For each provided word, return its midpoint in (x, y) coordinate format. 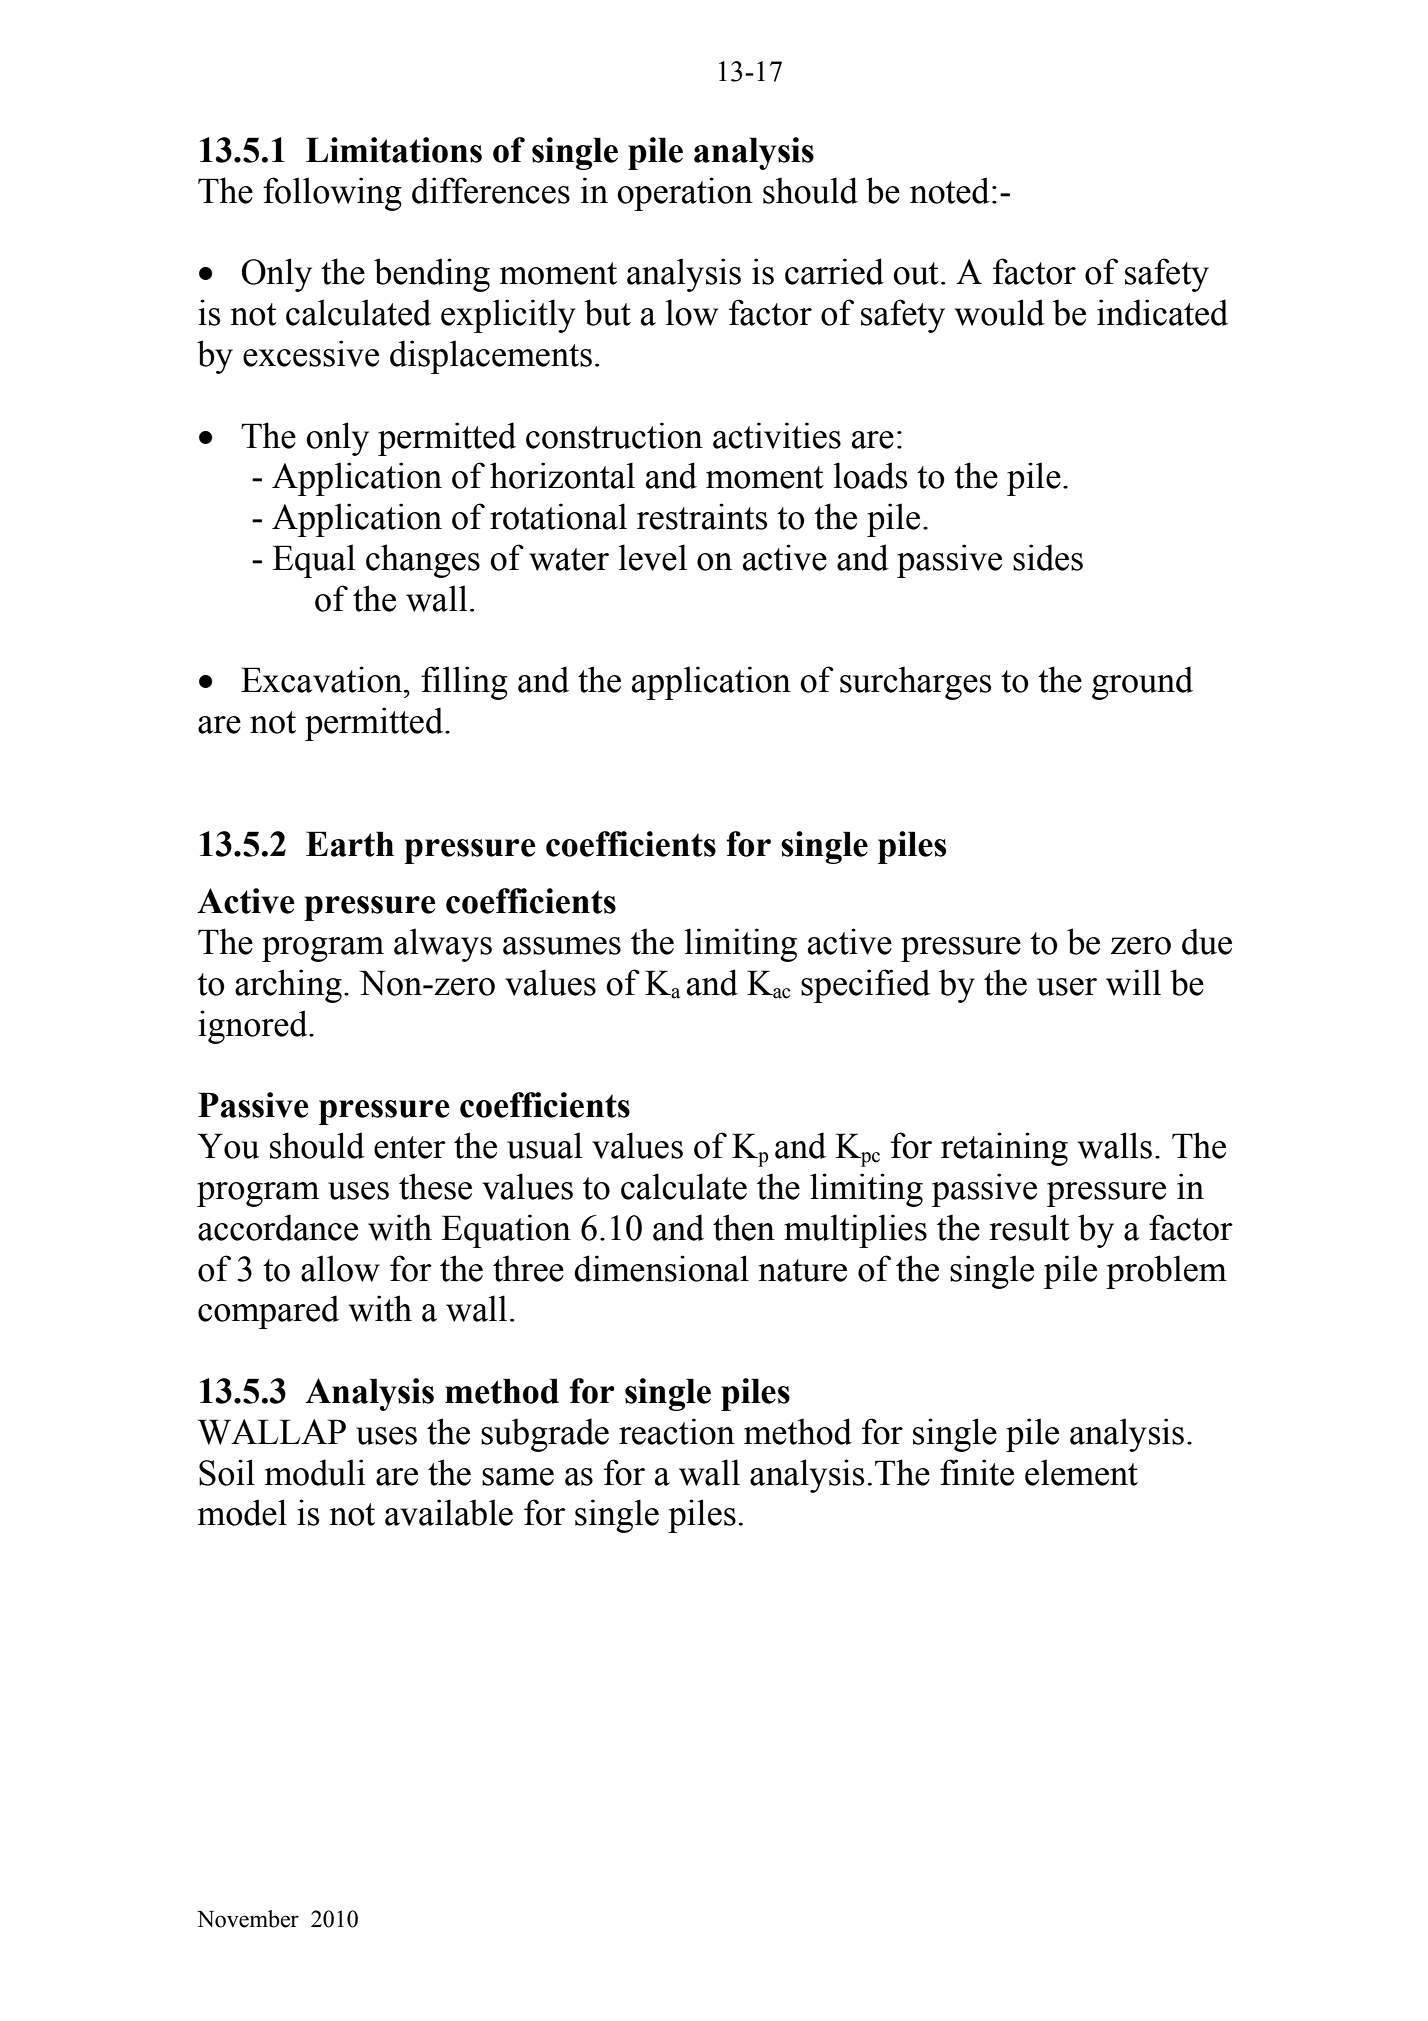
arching (288, 986)
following (332, 194)
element (1081, 1472)
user (1067, 987)
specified (865, 986)
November (248, 1919)
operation (685, 194)
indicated (1162, 312)
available (449, 1512)
